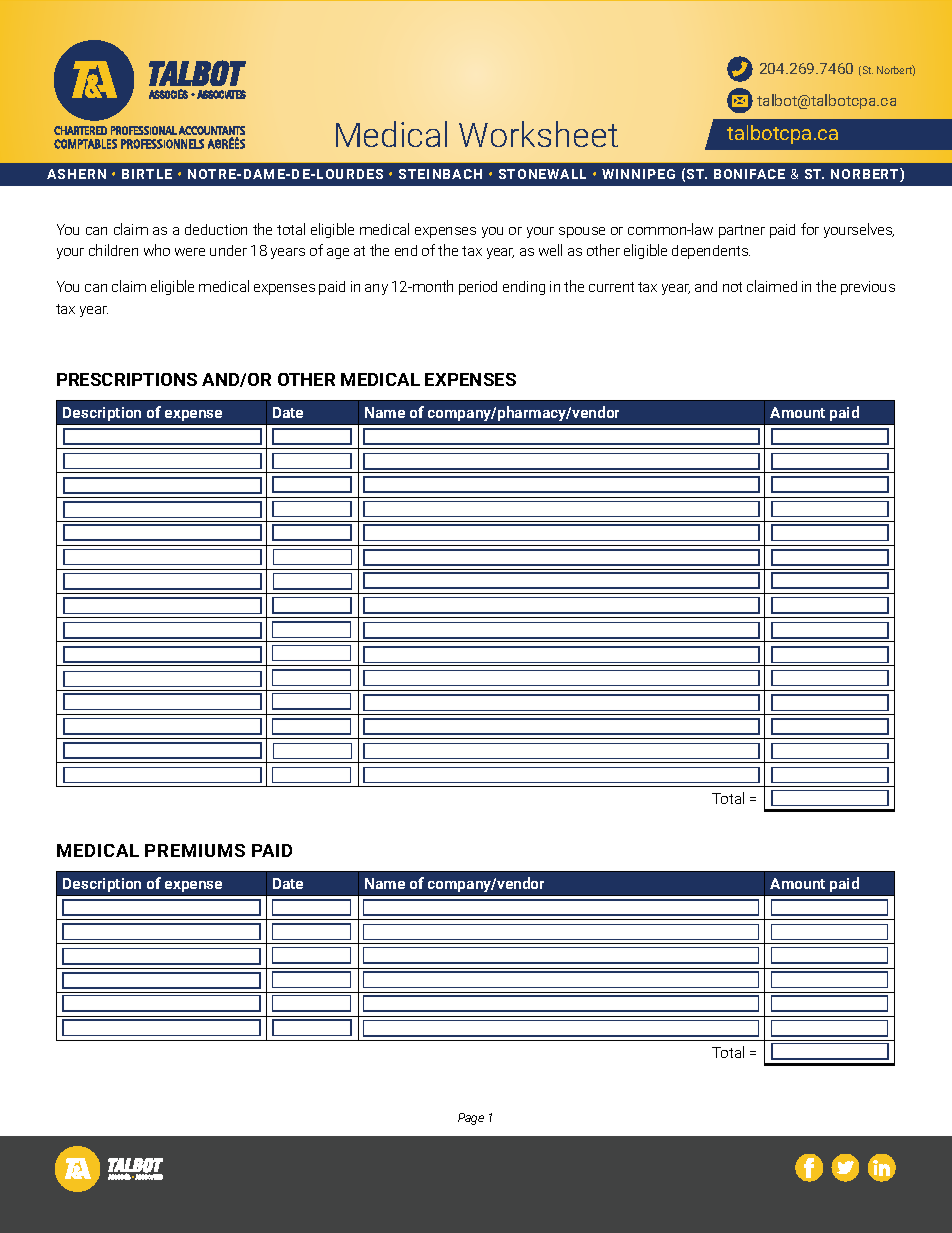 This screenshot has width=952, height=1233. What do you see at coordinates (195, 850) in the screenshot?
I see `PREMIUMS` at bounding box center [195, 850].
